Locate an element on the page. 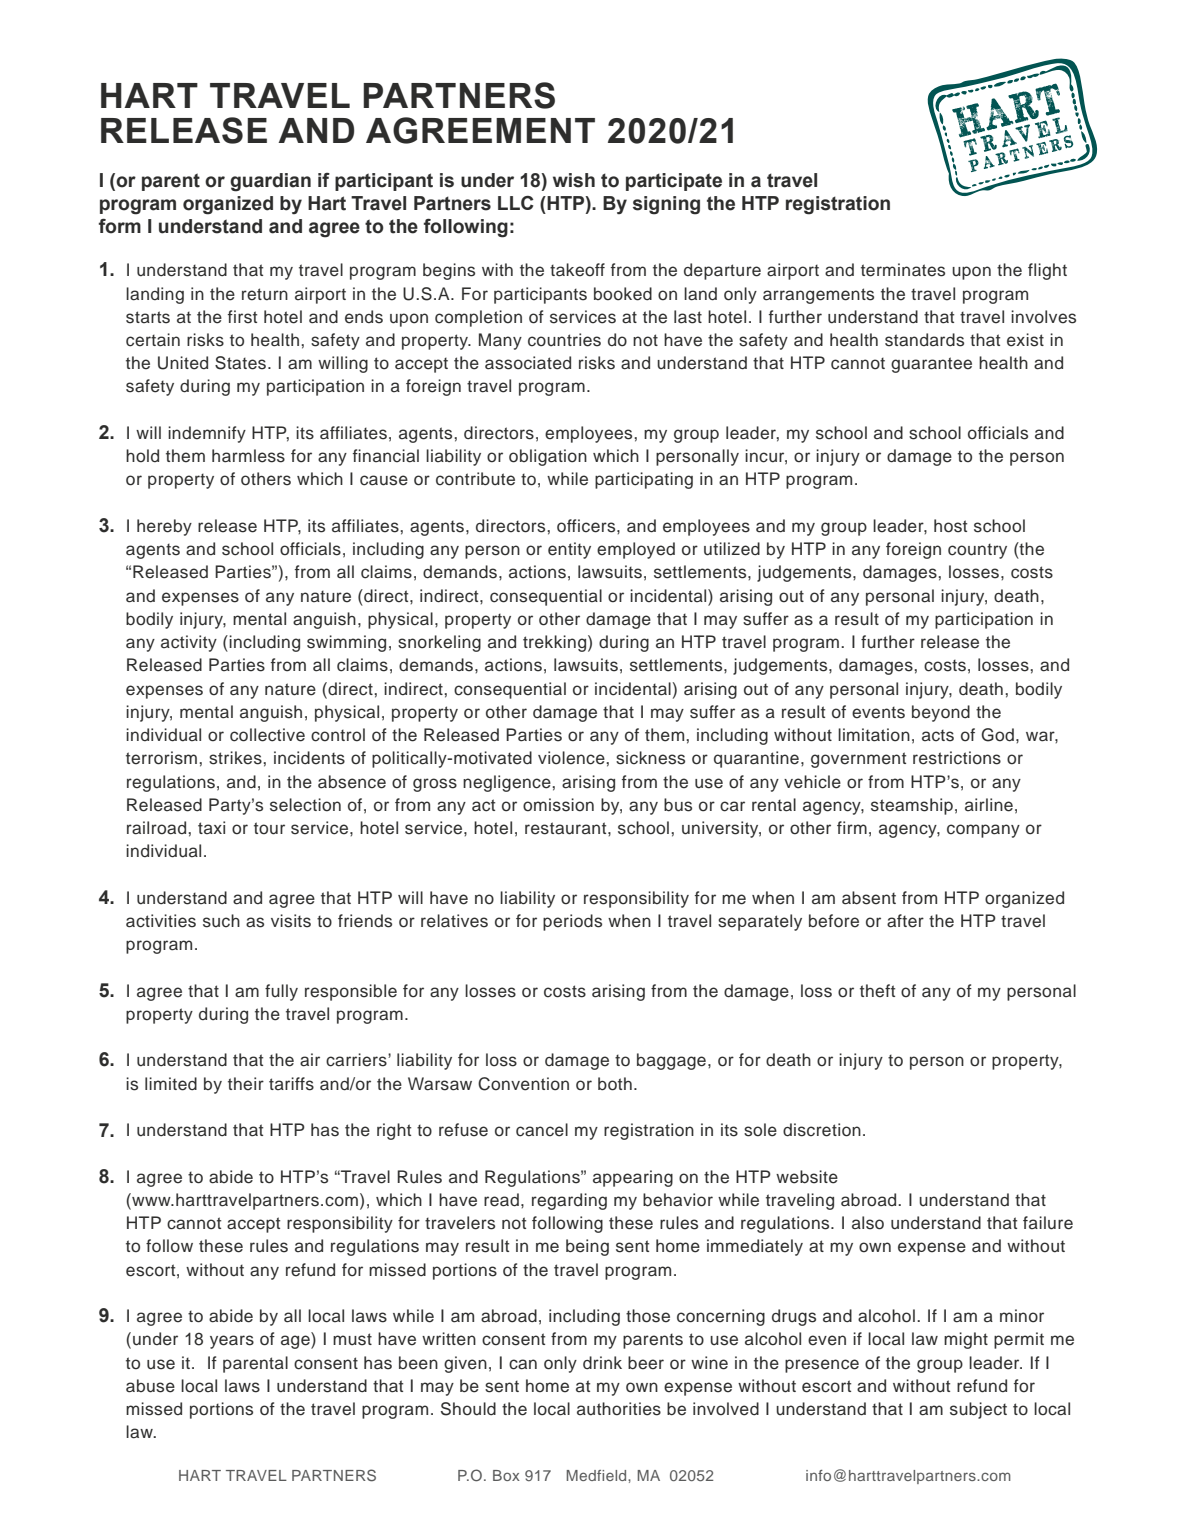  wish is located at coordinates (574, 180).
